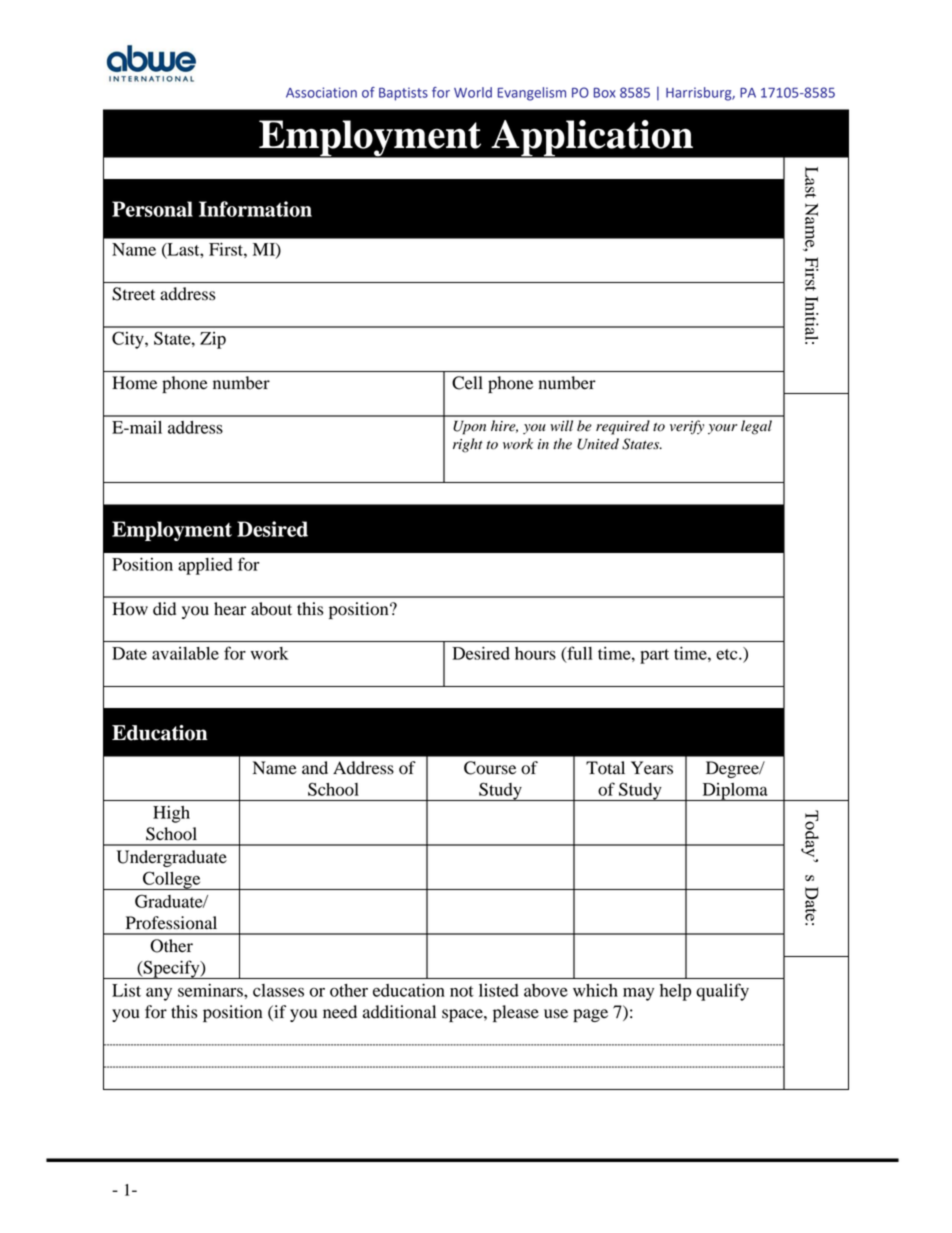  I want to click on right, so click(468, 445).
